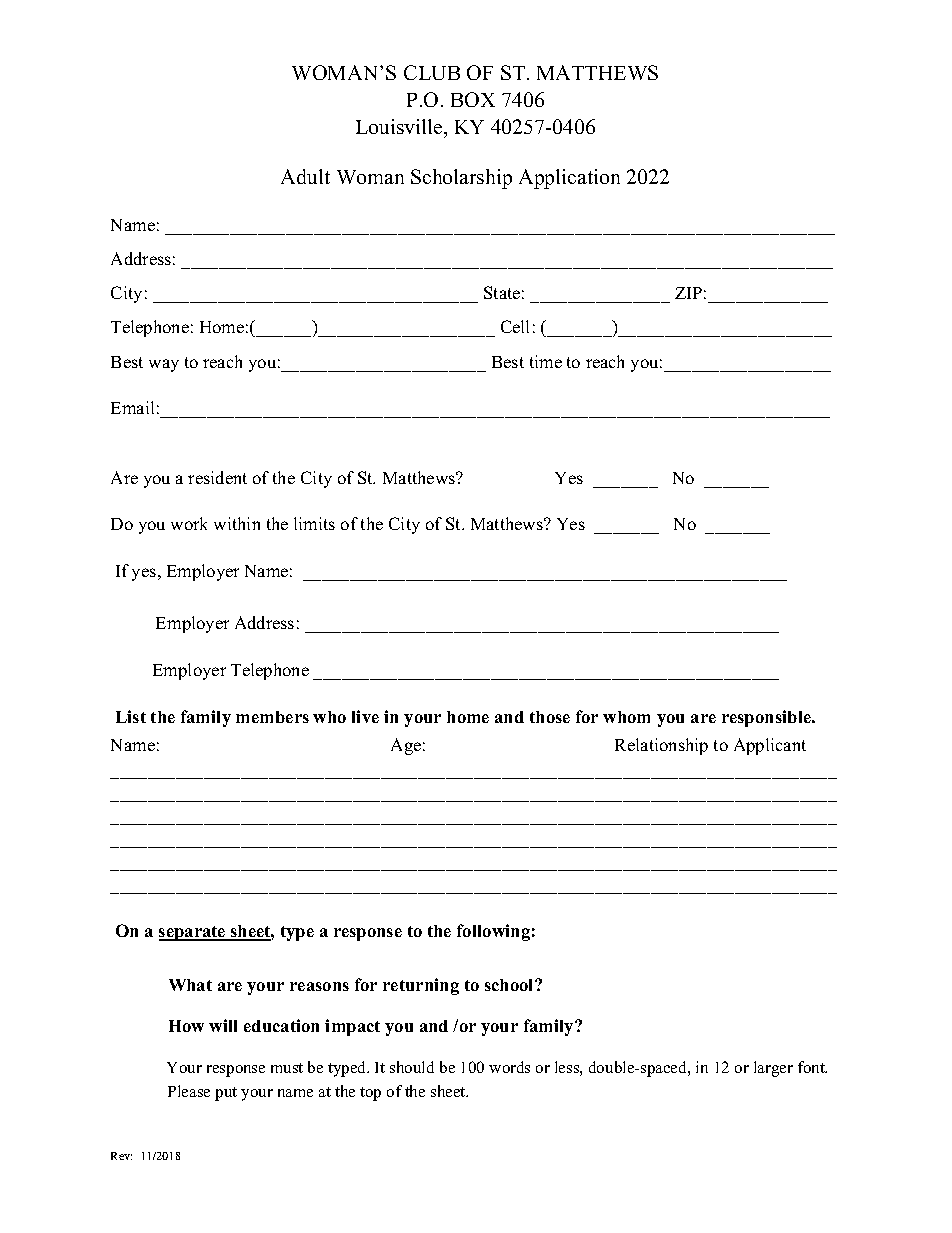 This document has width=952, height=1233. What do you see at coordinates (473, 99) in the document?
I see `BOX` at bounding box center [473, 99].
